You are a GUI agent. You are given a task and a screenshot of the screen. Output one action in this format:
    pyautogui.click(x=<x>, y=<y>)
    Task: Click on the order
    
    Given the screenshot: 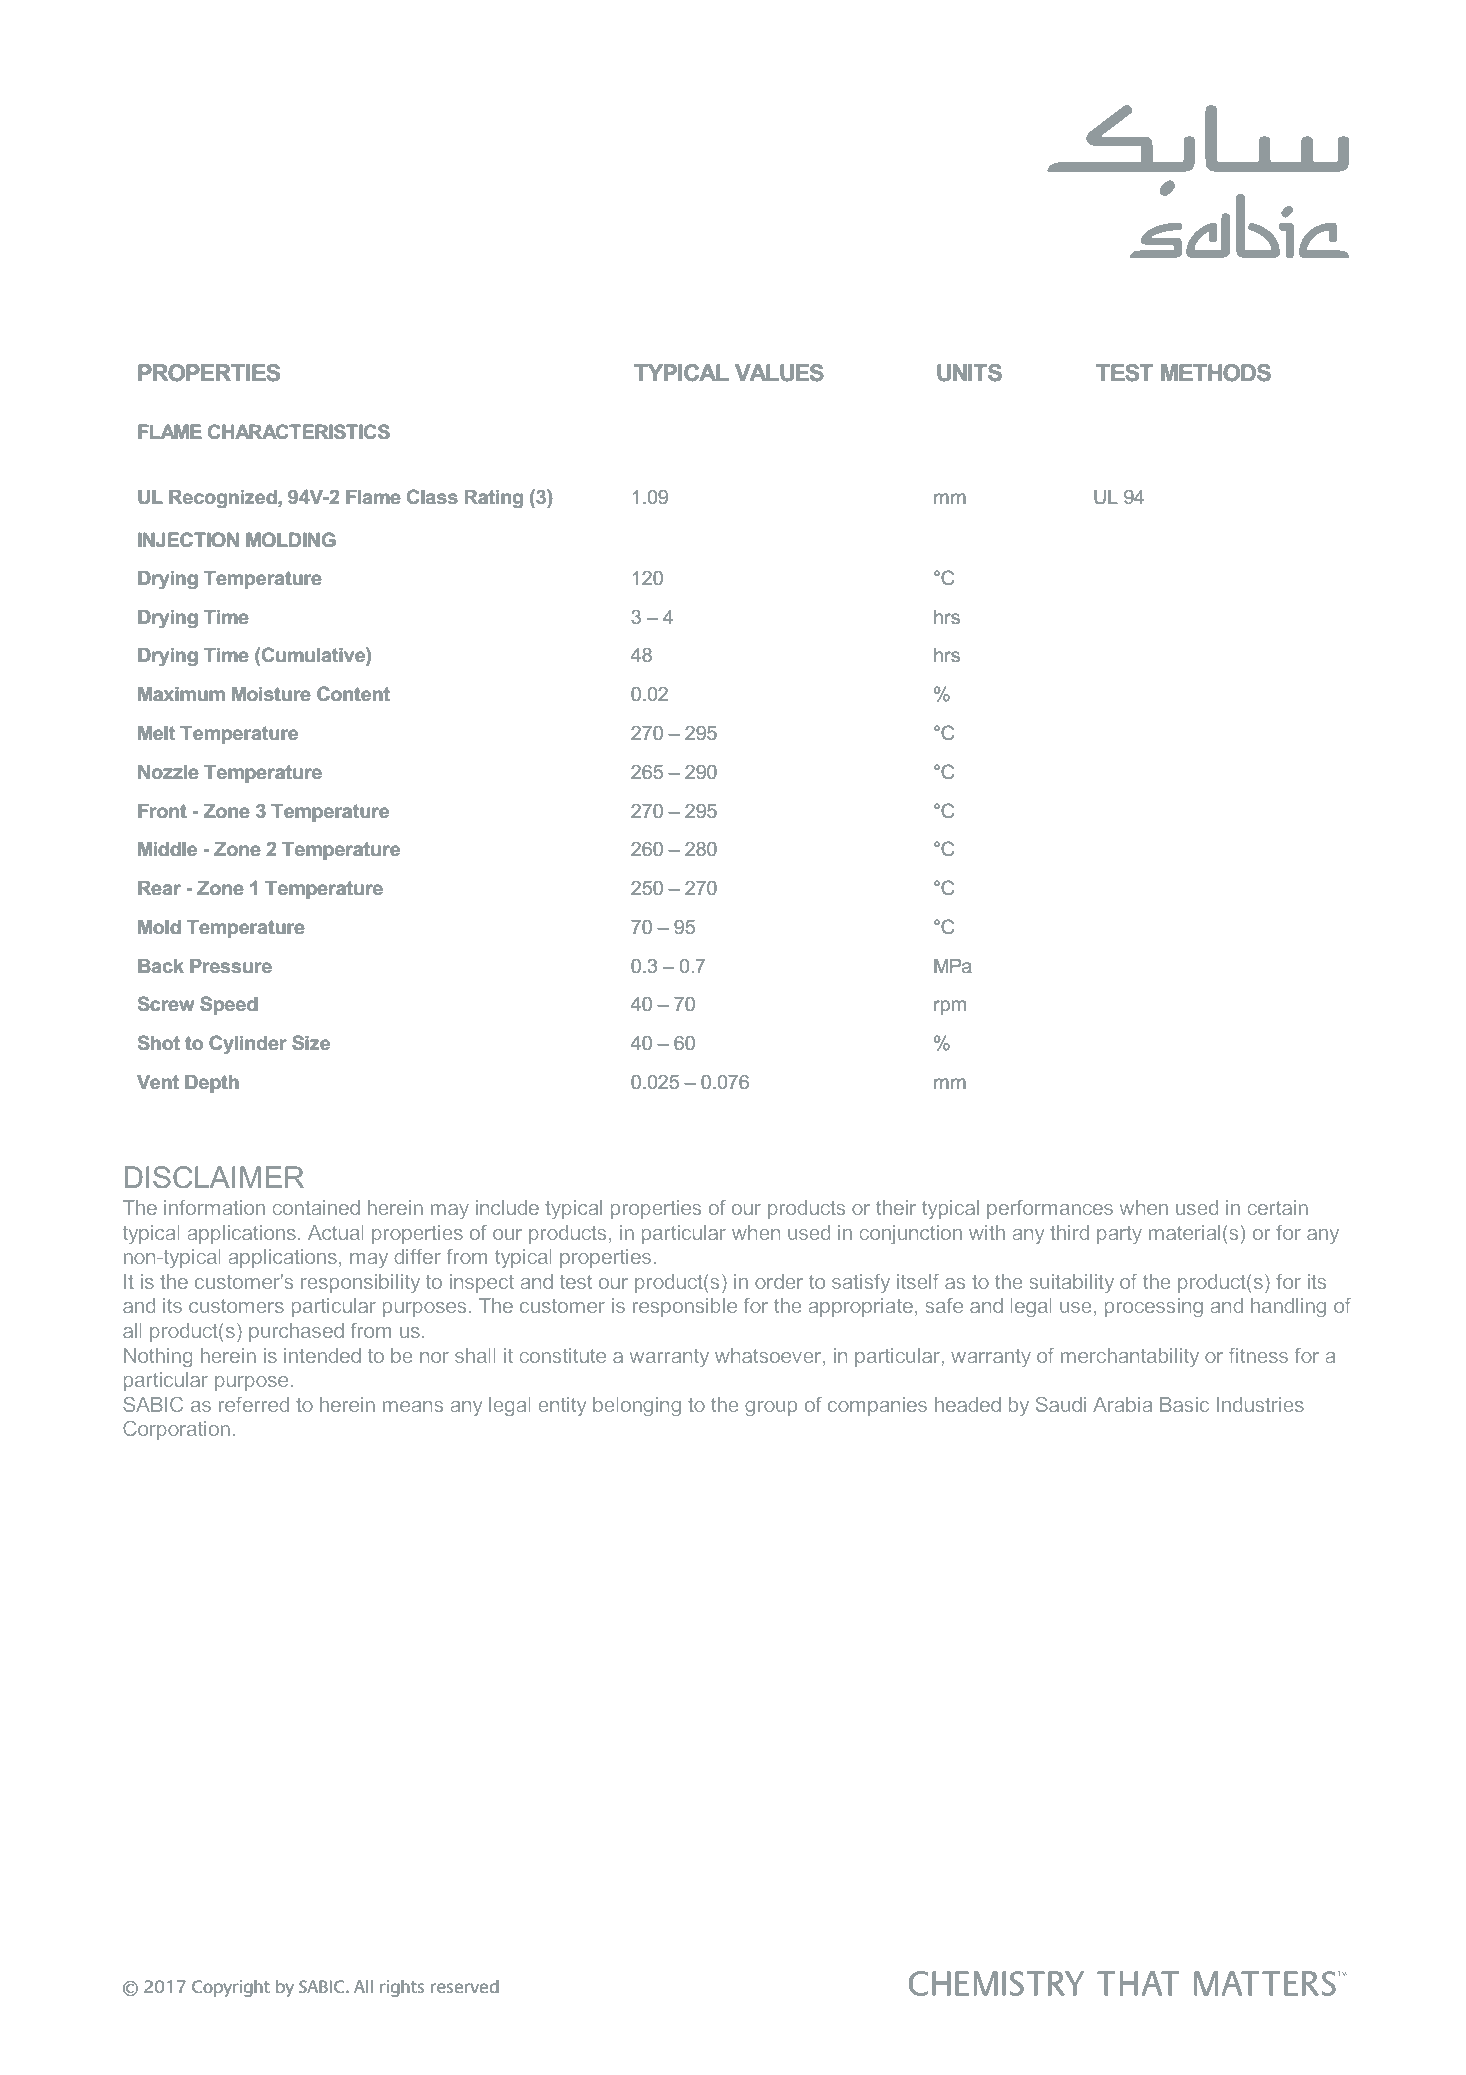 What is the action you would take?
    pyautogui.click(x=779, y=1281)
